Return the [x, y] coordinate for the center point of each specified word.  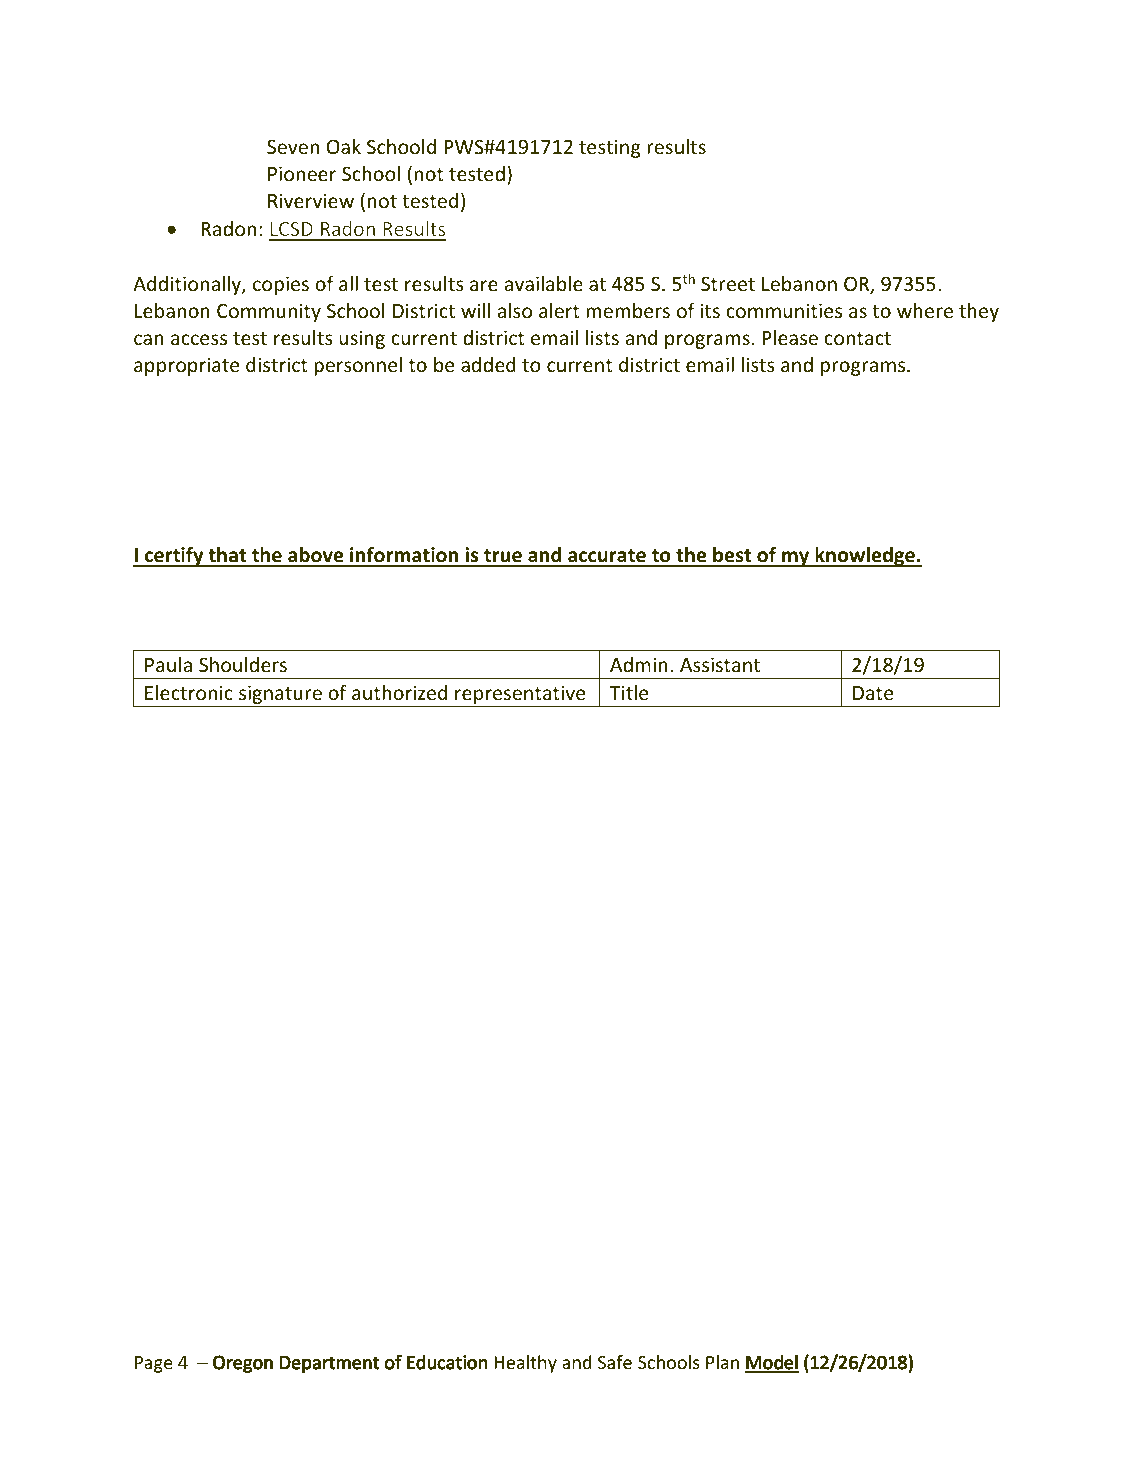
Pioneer [302, 173]
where [925, 310]
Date [873, 693]
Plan [722, 1362]
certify [174, 557]
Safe [615, 1362]
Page [154, 1364]
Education [447, 1362]
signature [280, 696]
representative [520, 696]
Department [329, 1364]
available [543, 283]
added [488, 364]
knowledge [865, 557]
